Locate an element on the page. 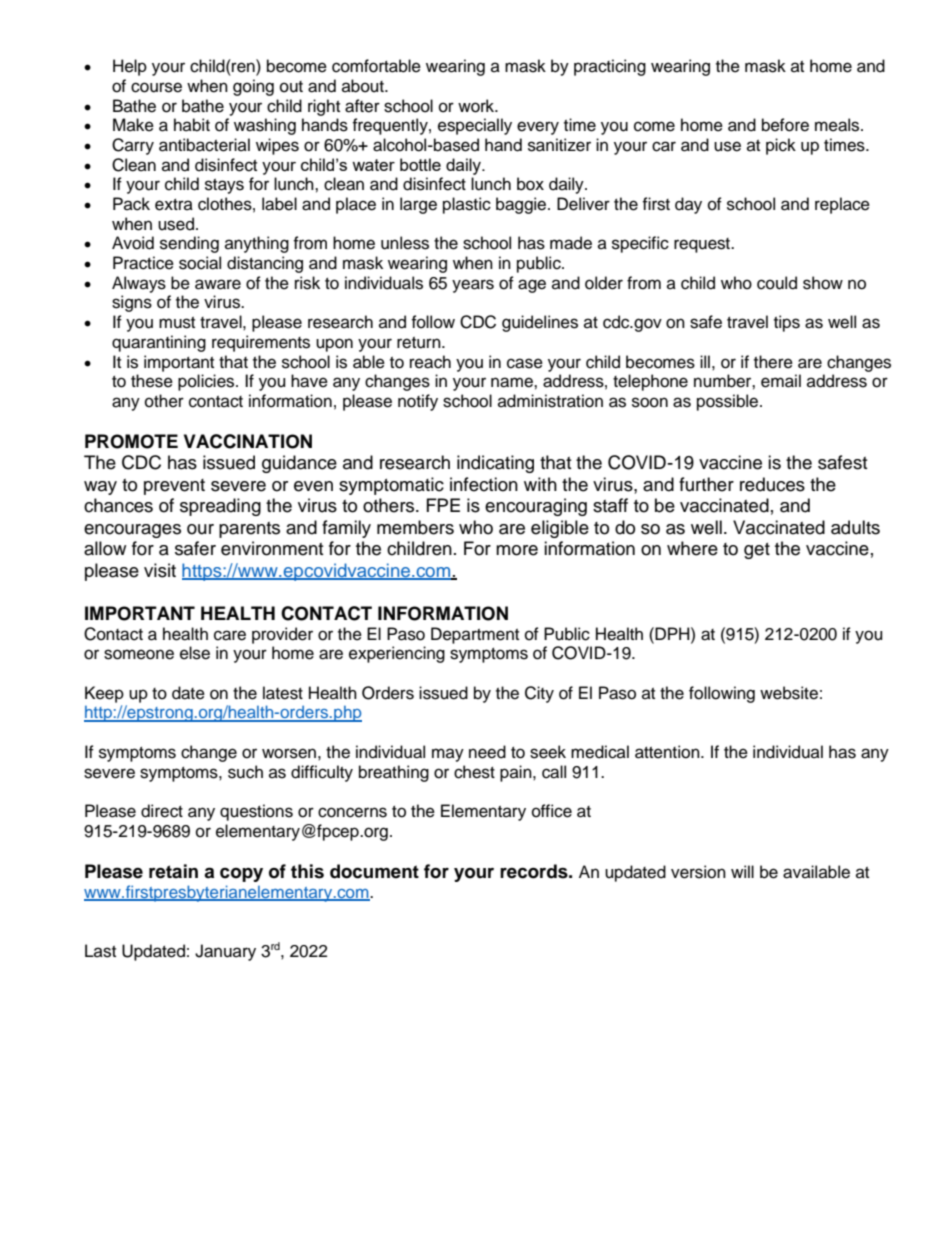 The image size is (952, 1233). course is located at coordinates (156, 87).
